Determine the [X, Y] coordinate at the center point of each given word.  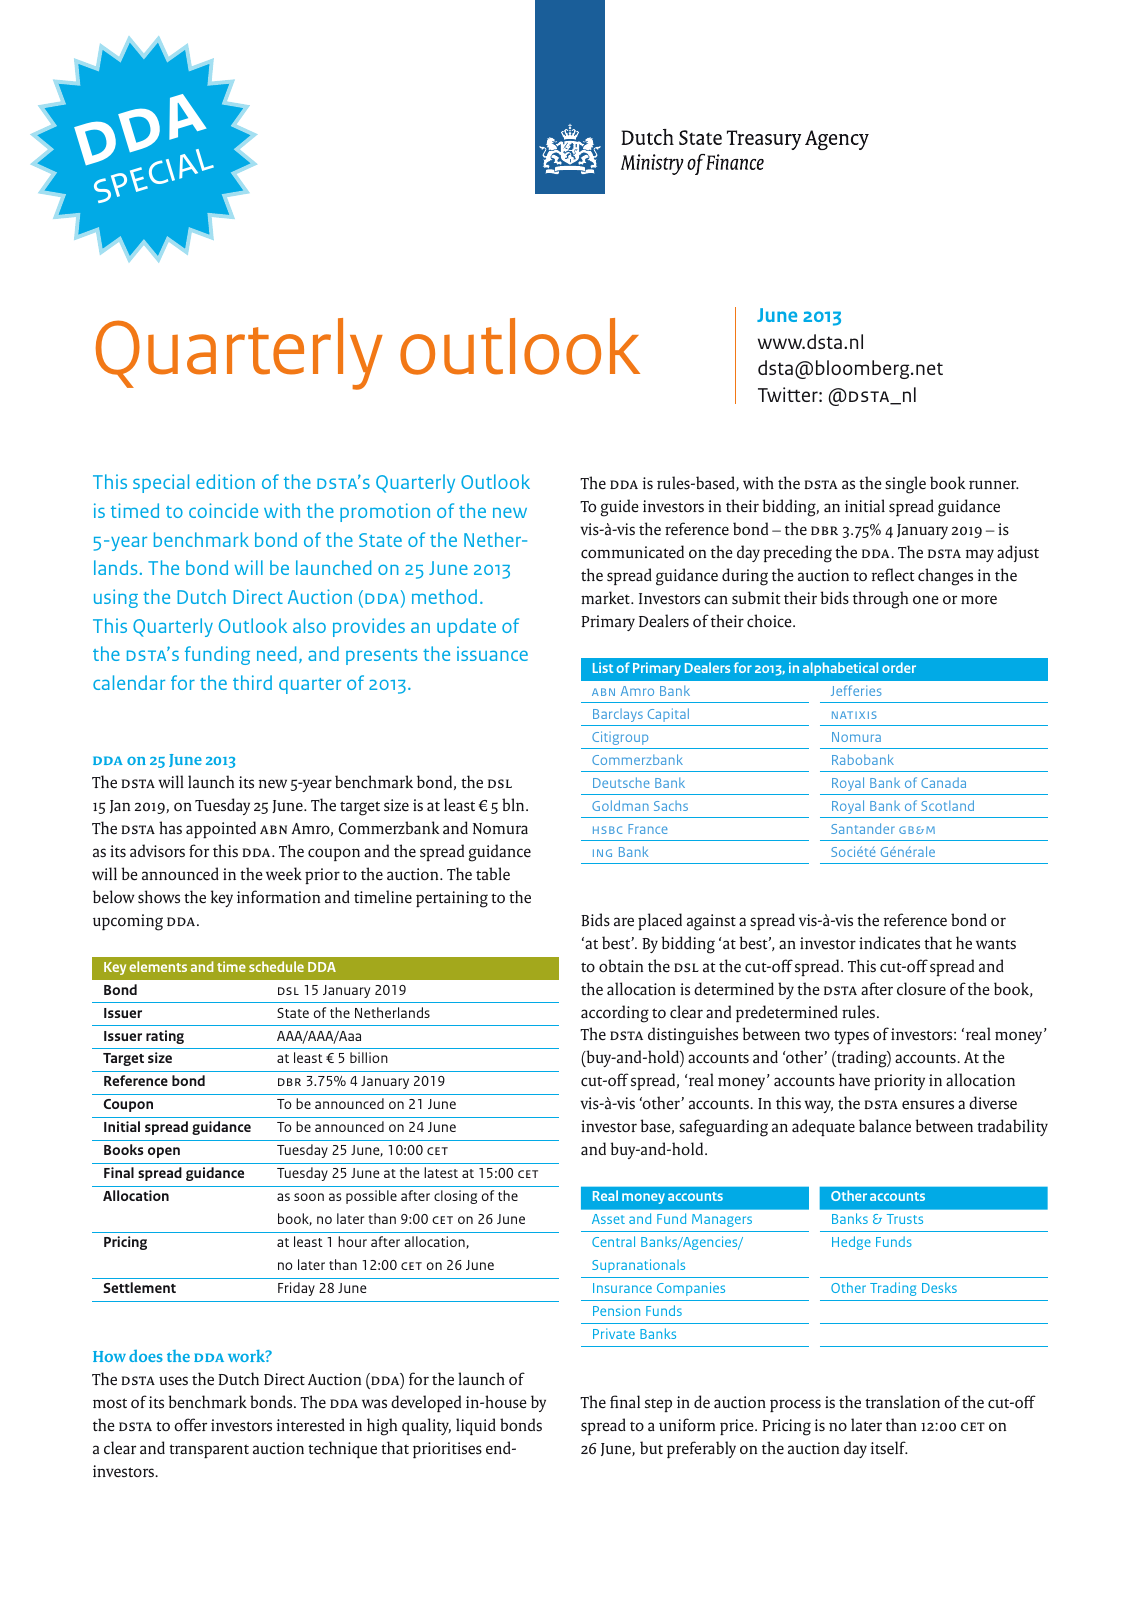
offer [190, 1425]
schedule [276, 966]
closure [921, 989]
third [252, 682]
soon [309, 1197]
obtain [621, 965]
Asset [608, 1219]
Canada [943, 782]
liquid [476, 1427]
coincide [223, 510]
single [905, 485]
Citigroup [620, 738]
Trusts [905, 1219]
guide [619, 508]
